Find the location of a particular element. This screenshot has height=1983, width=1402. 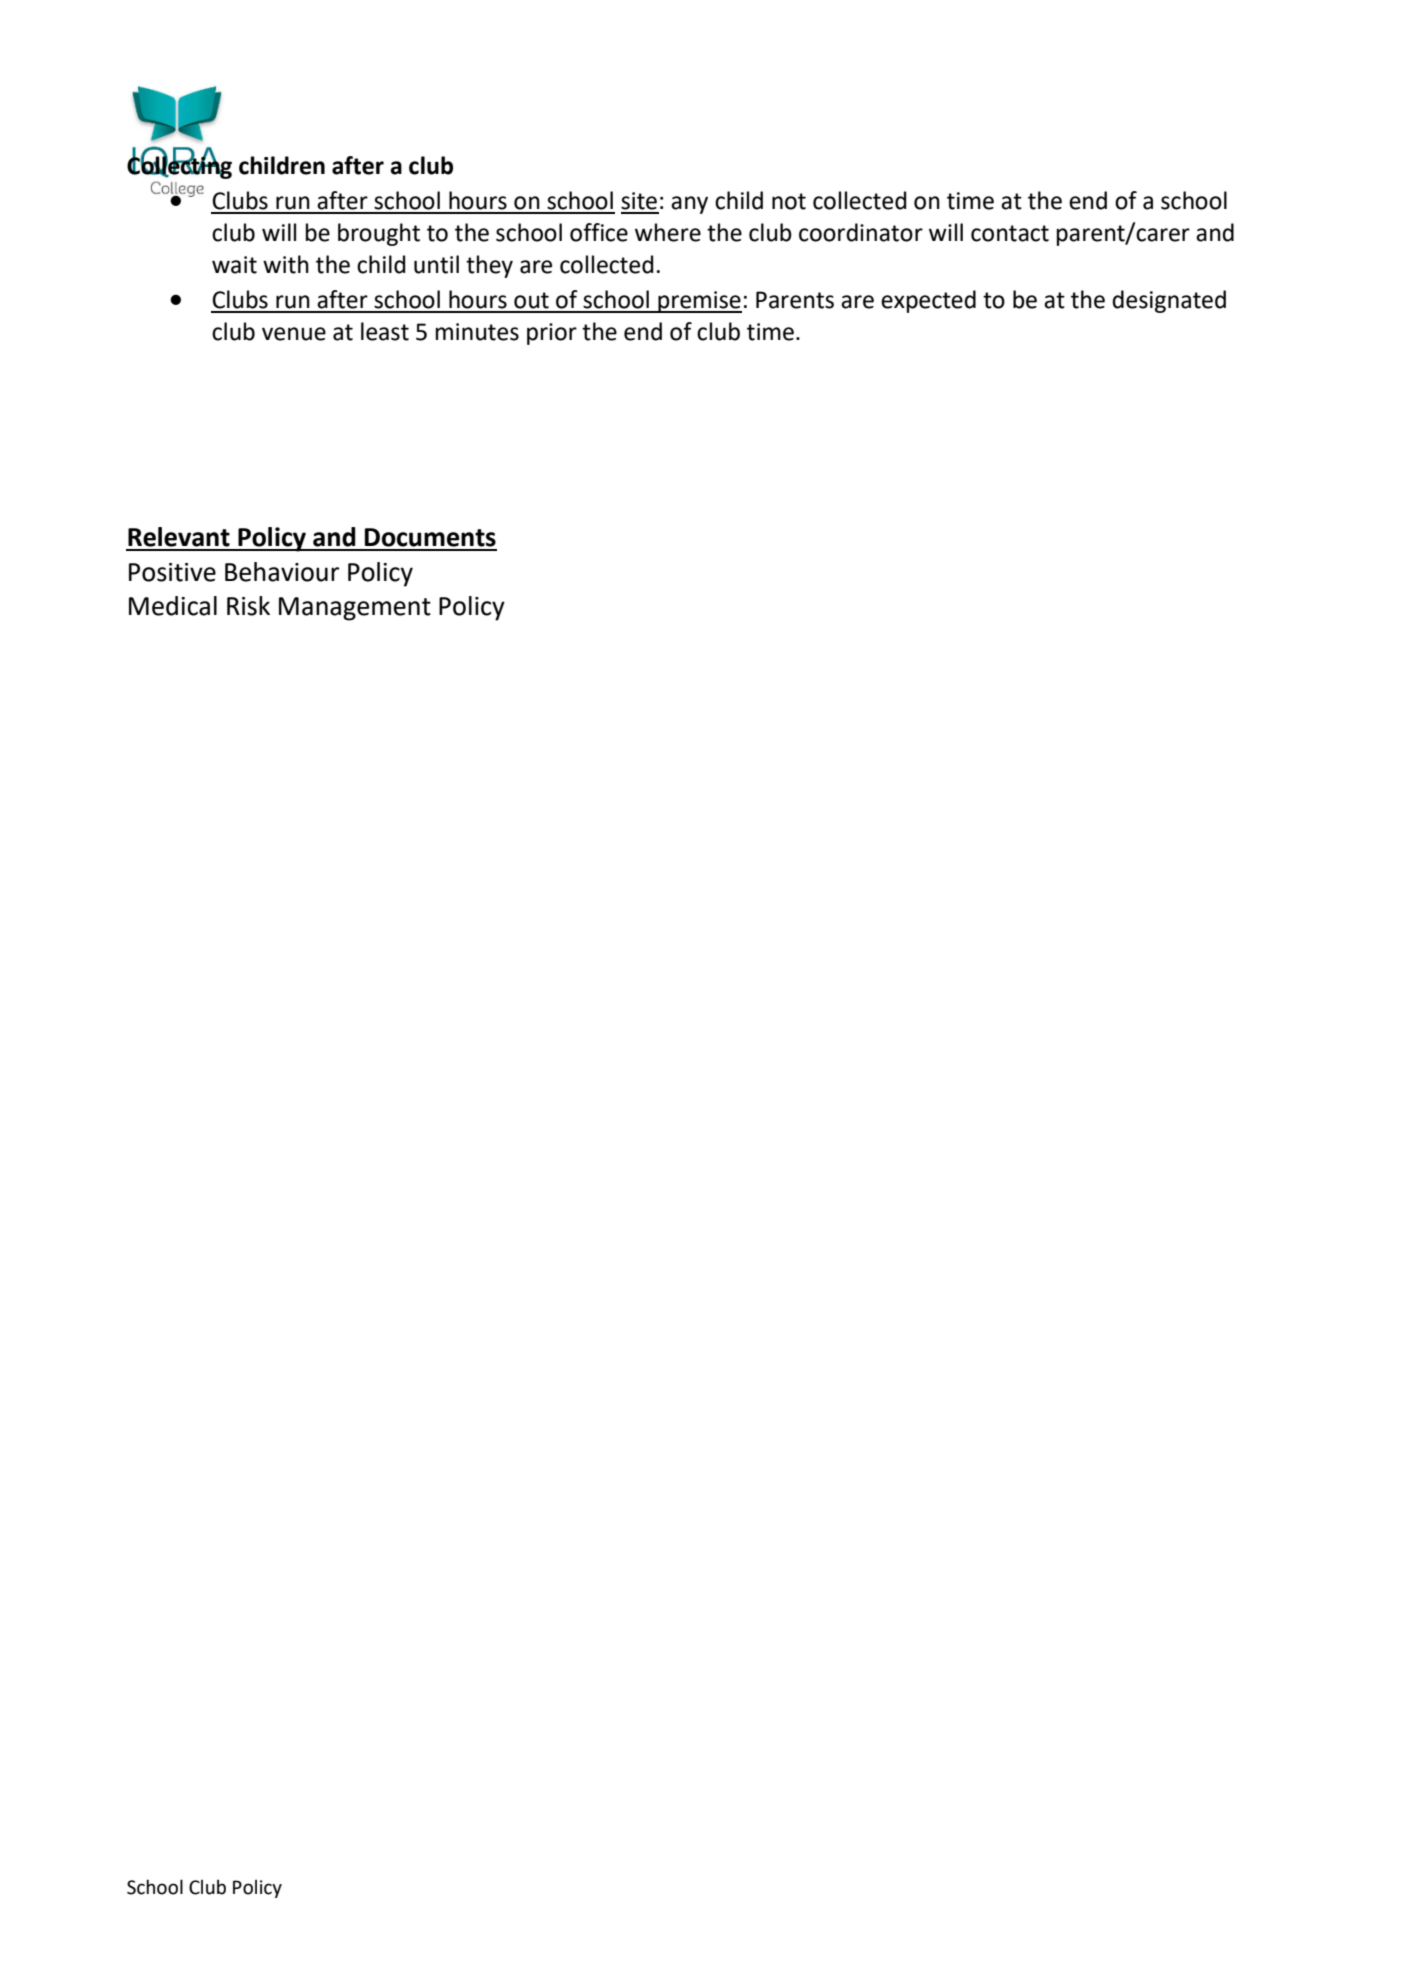

Medical is located at coordinates (173, 606).
